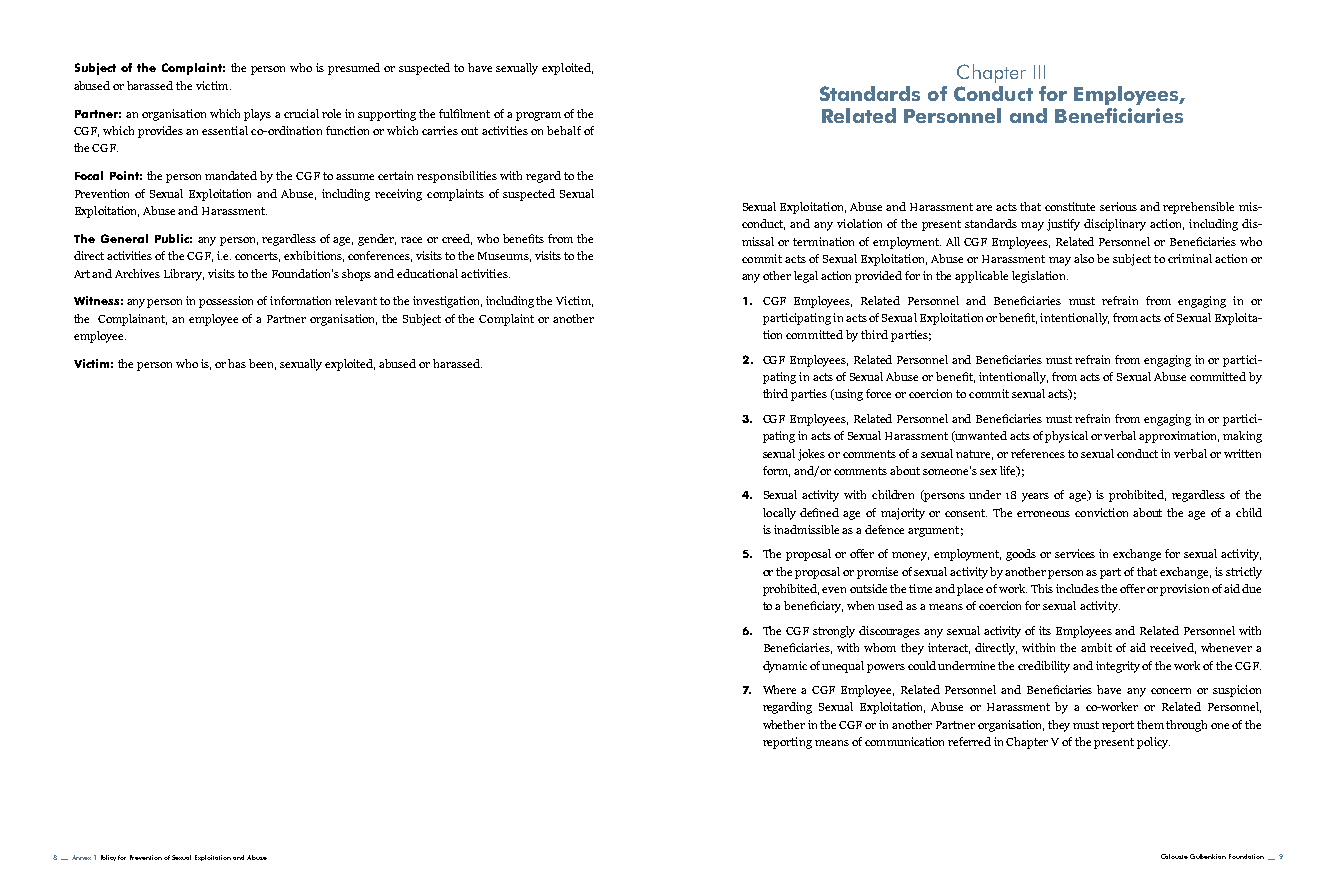 The width and height of the screenshot is (1336, 896). I want to click on jokes, so click(811, 455).
